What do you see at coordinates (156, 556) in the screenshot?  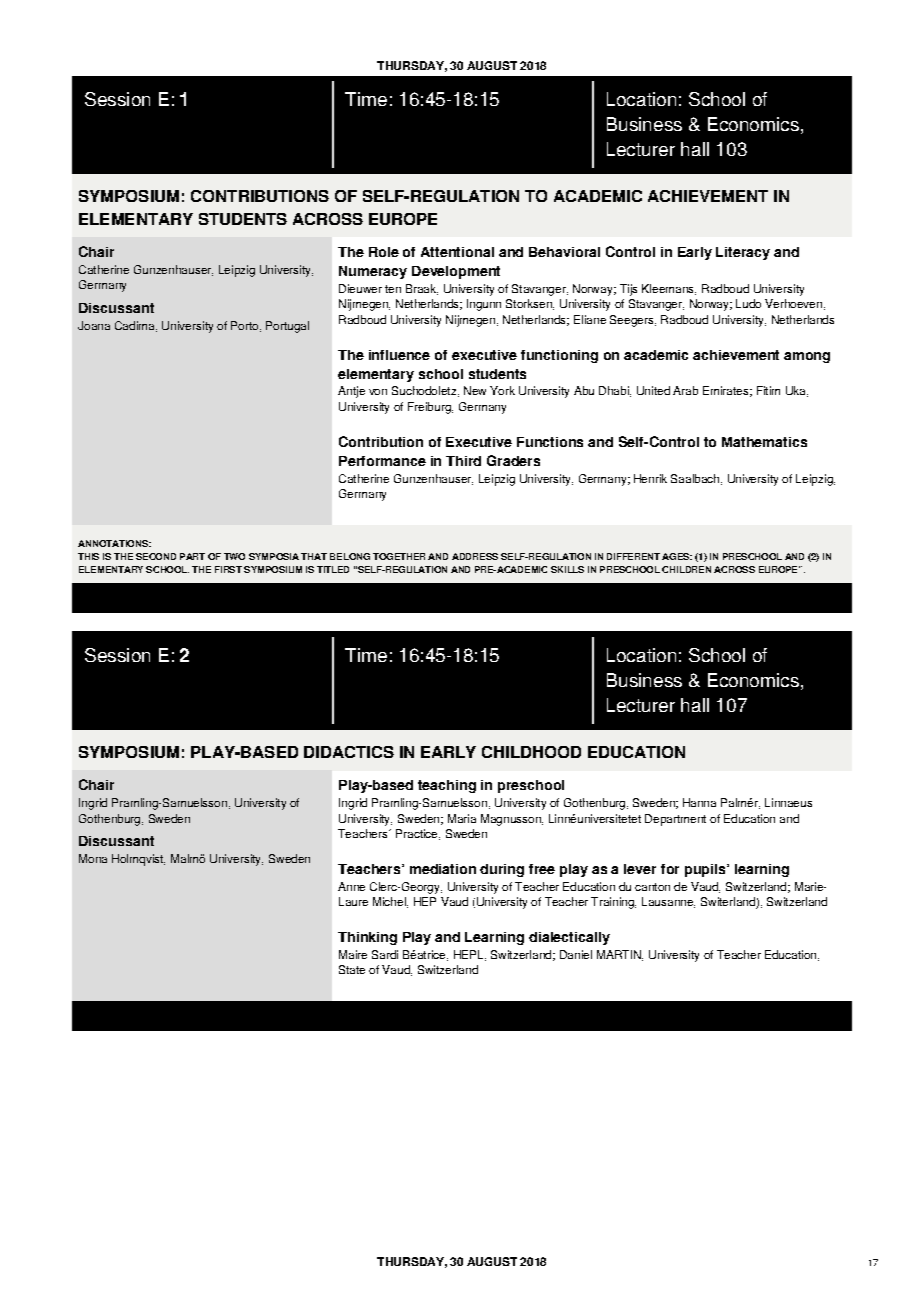 I see `SECOND` at bounding box center [156, 556].
